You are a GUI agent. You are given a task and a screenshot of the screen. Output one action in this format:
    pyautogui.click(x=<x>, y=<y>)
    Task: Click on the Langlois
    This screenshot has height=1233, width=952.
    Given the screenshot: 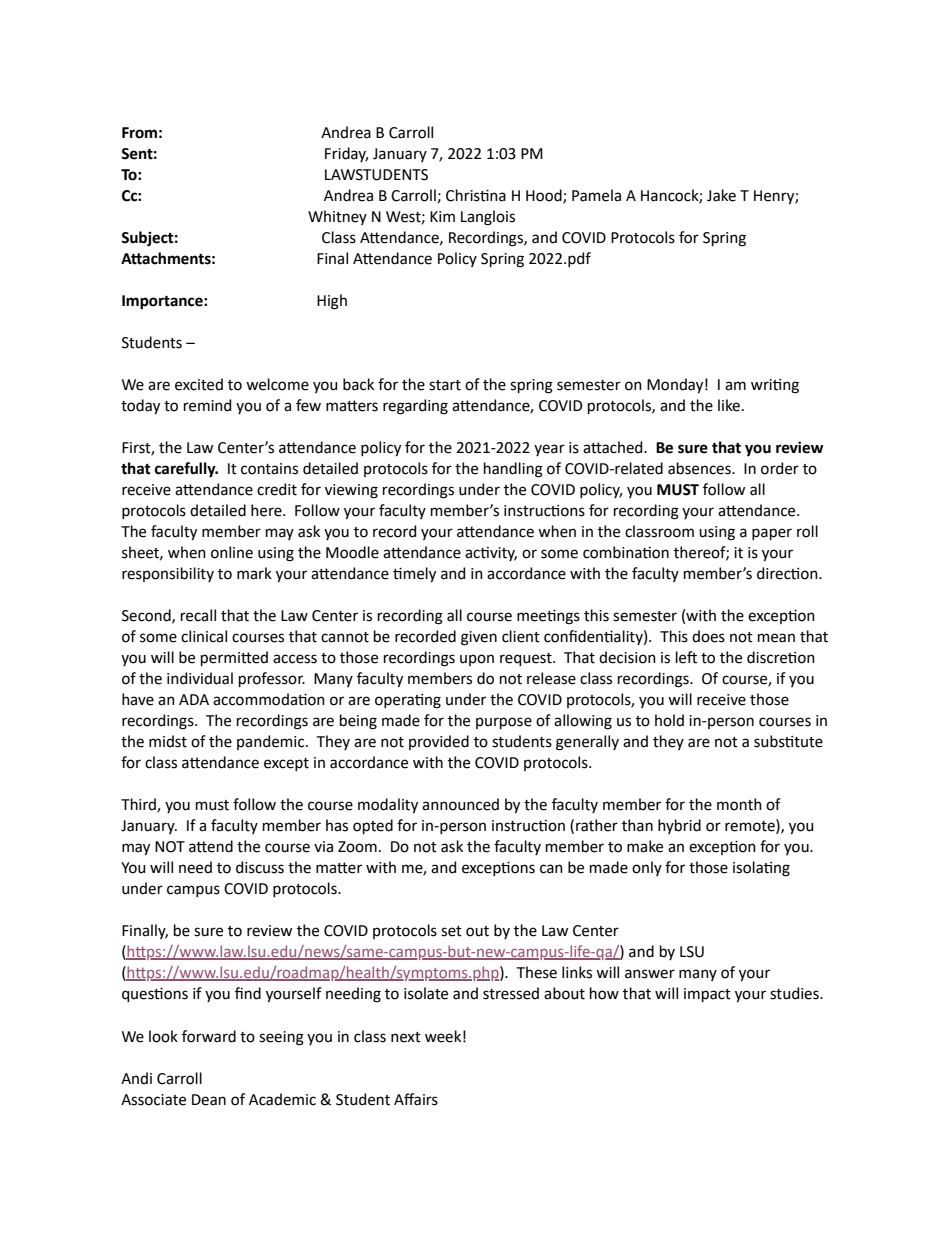 What is the action you would take?
    pyautogui.click(x=488, y=218)
